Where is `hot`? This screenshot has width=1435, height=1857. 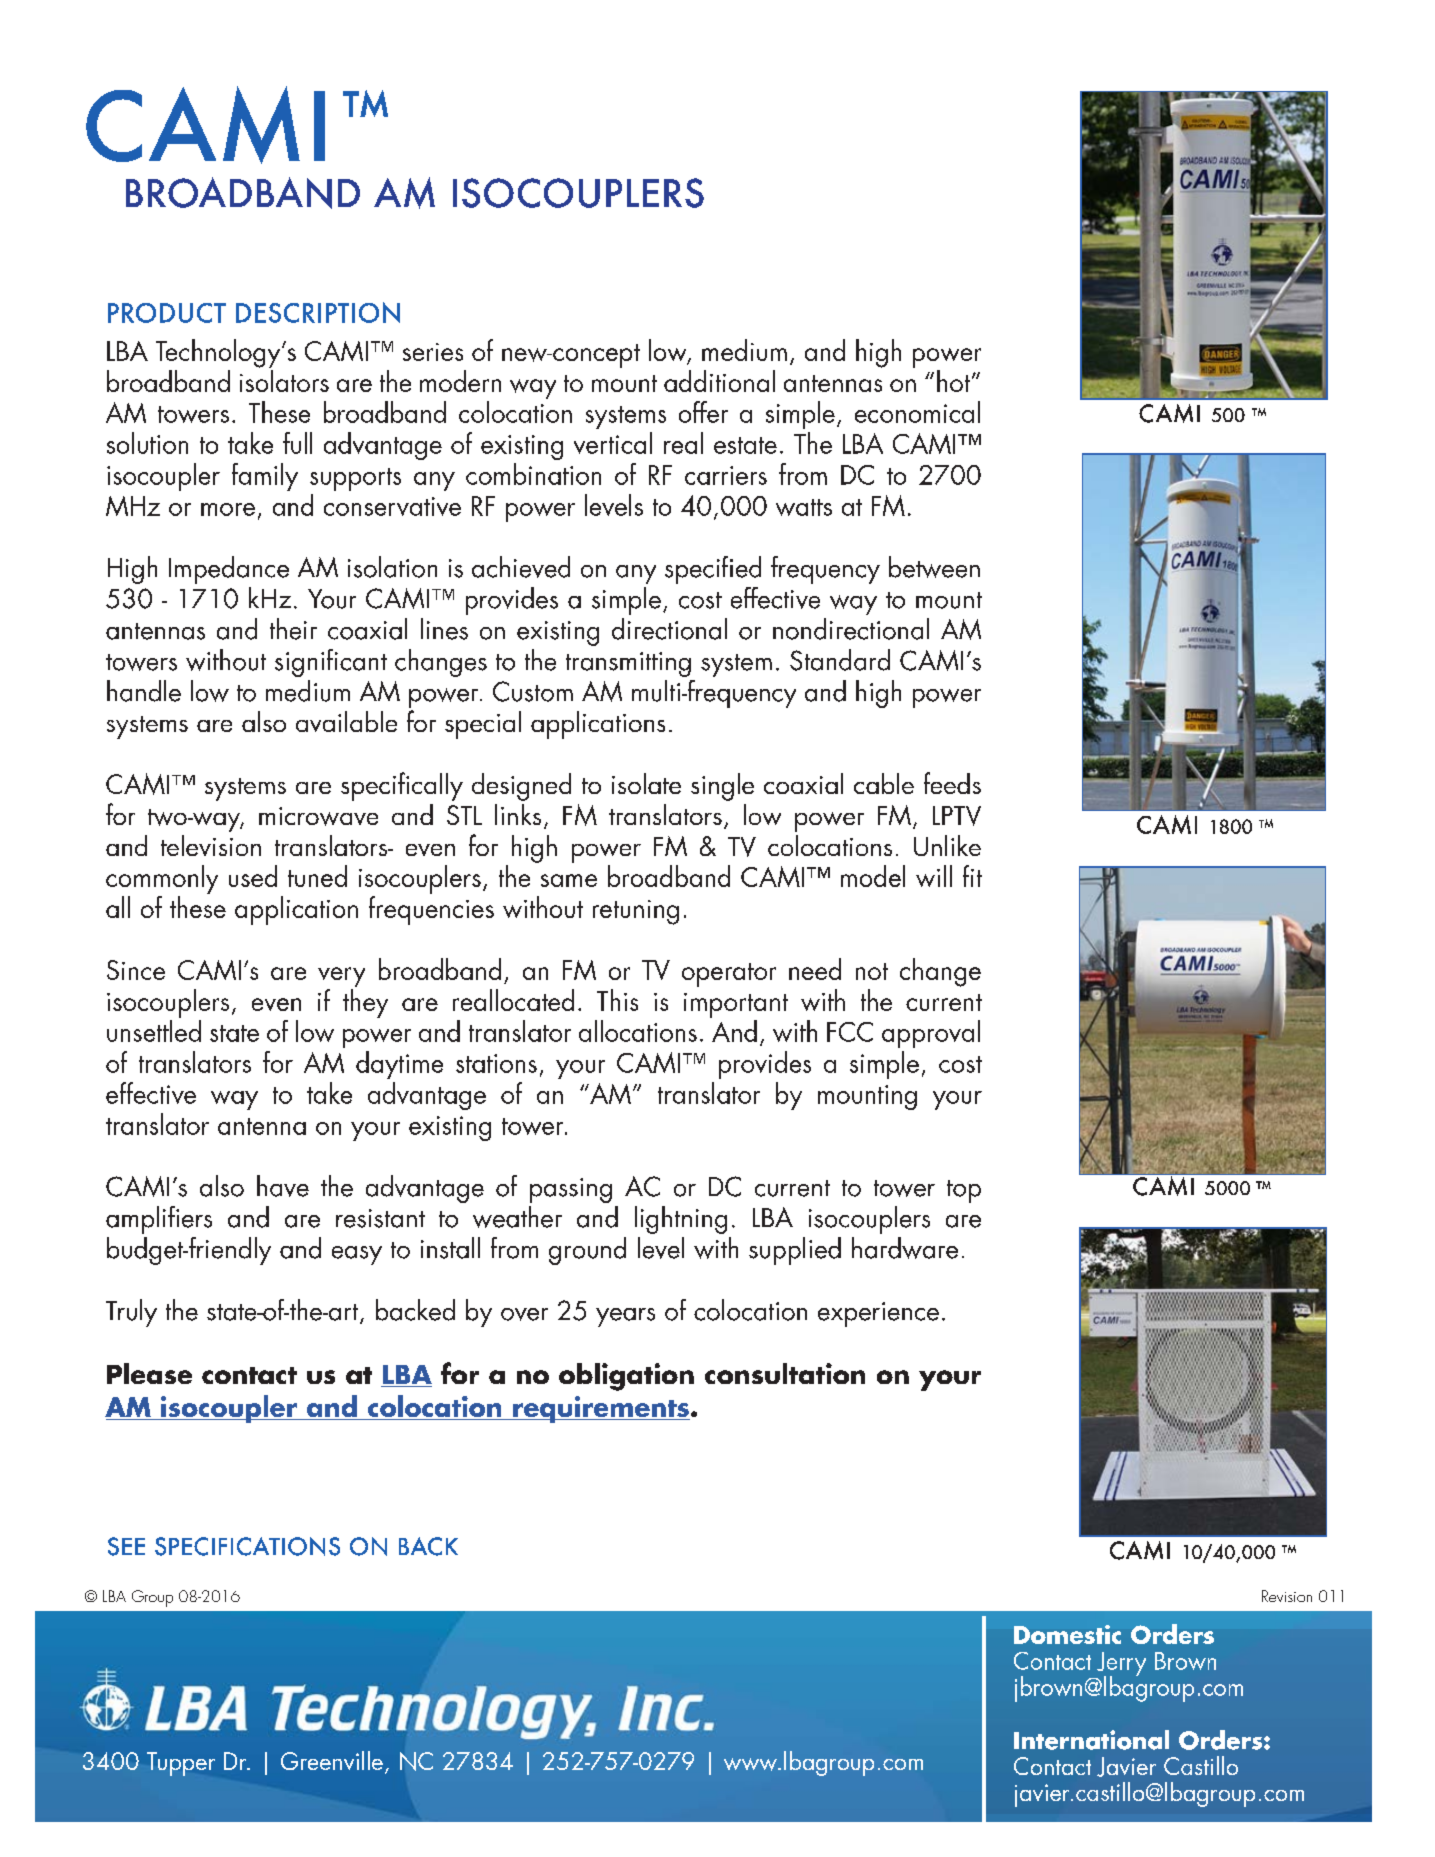 hot is located at coordinates (953, 381).
